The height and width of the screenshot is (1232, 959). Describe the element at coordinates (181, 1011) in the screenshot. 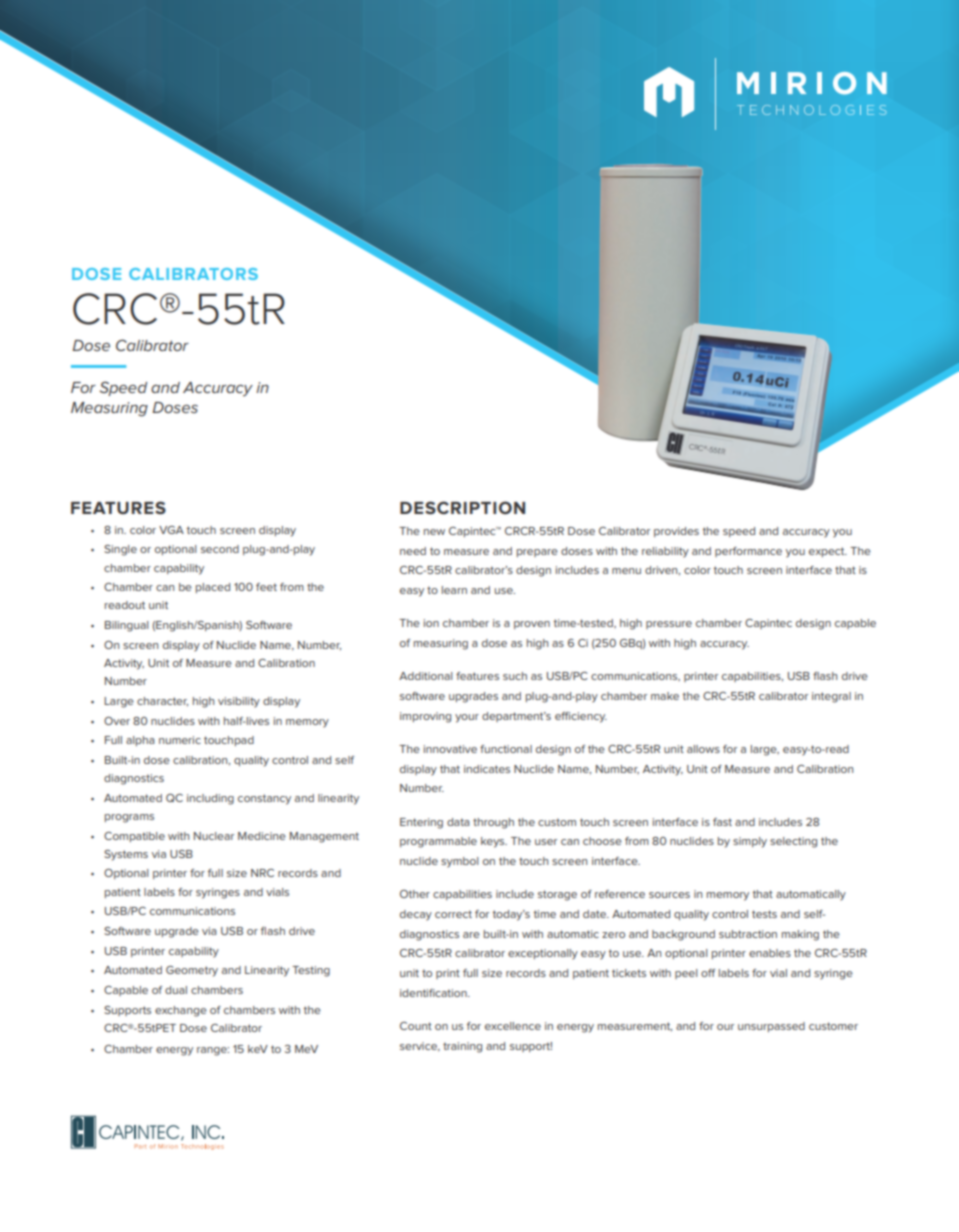

I see `exchange` at that location.
